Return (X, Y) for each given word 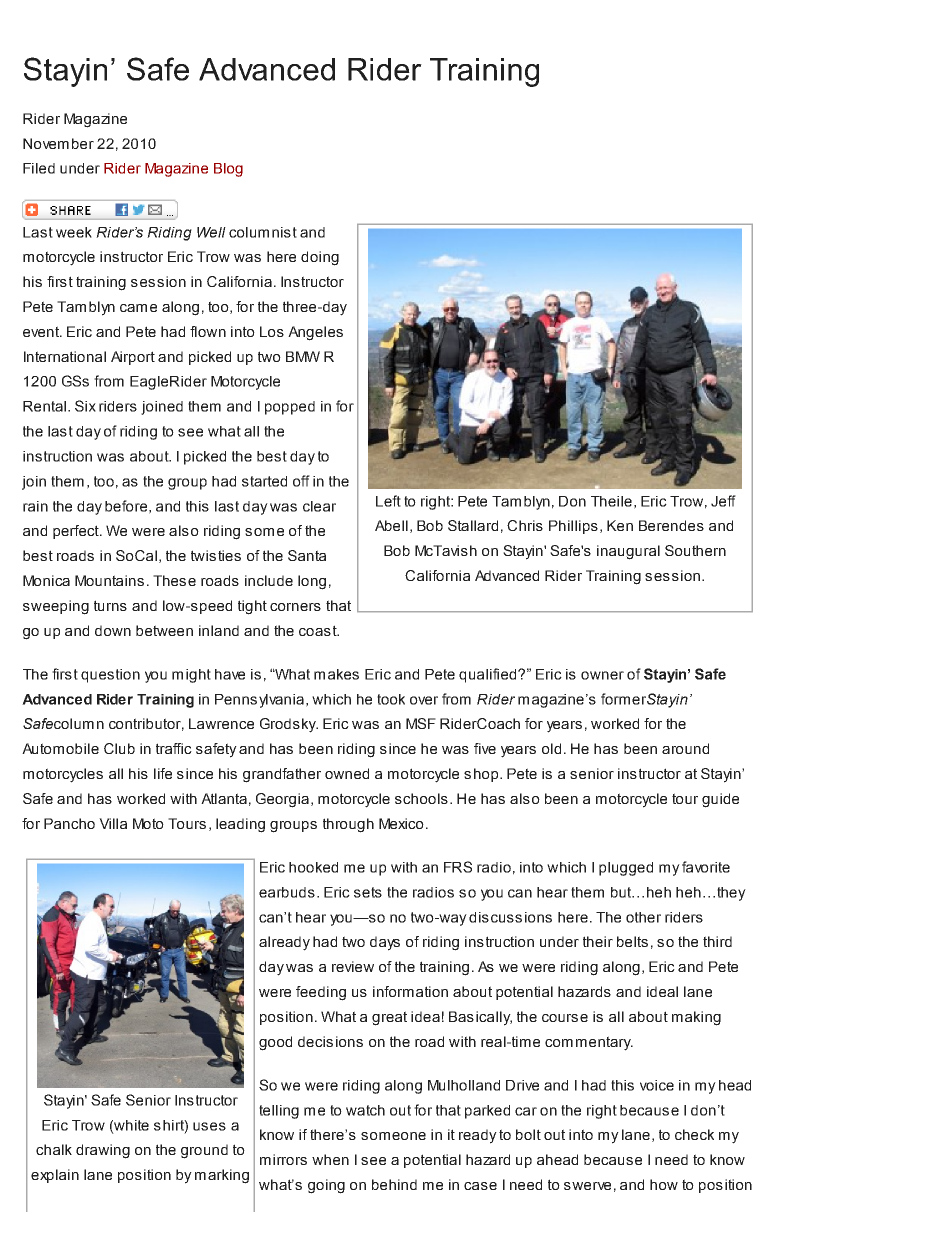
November (58, 143)
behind (394, 1184)
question (110, 676)
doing (320, 258)
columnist (263, 232)
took (391, 699)
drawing (103, 1151)
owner (602, 675)
